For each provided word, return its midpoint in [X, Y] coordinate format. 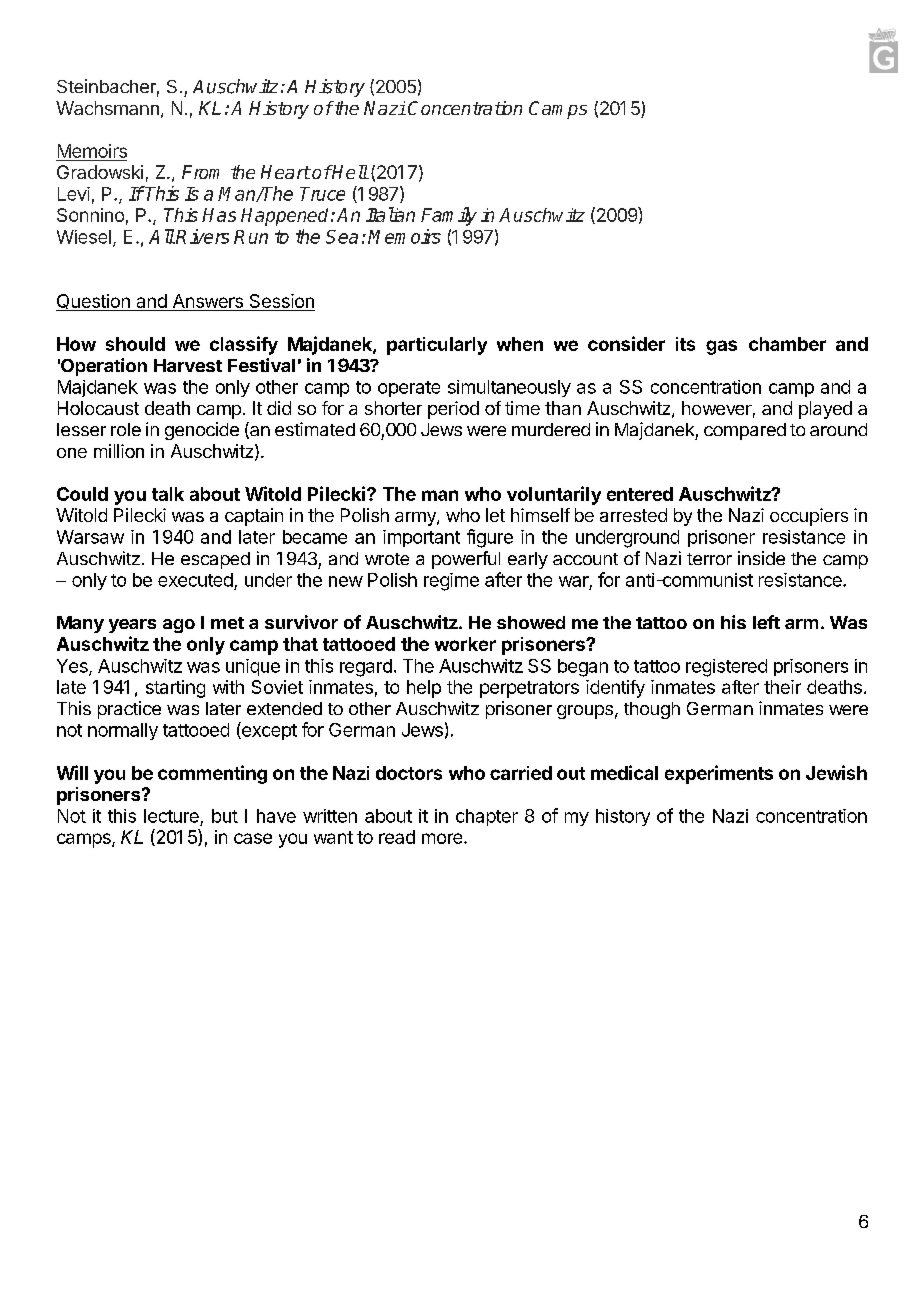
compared [745, 431]
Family [449, 216]
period [453, 410]
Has [219, 215]
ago [179, 626]
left [766, 622]
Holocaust [98, 408]
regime [451, 582]
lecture [171, 816]
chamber [787, 344]
